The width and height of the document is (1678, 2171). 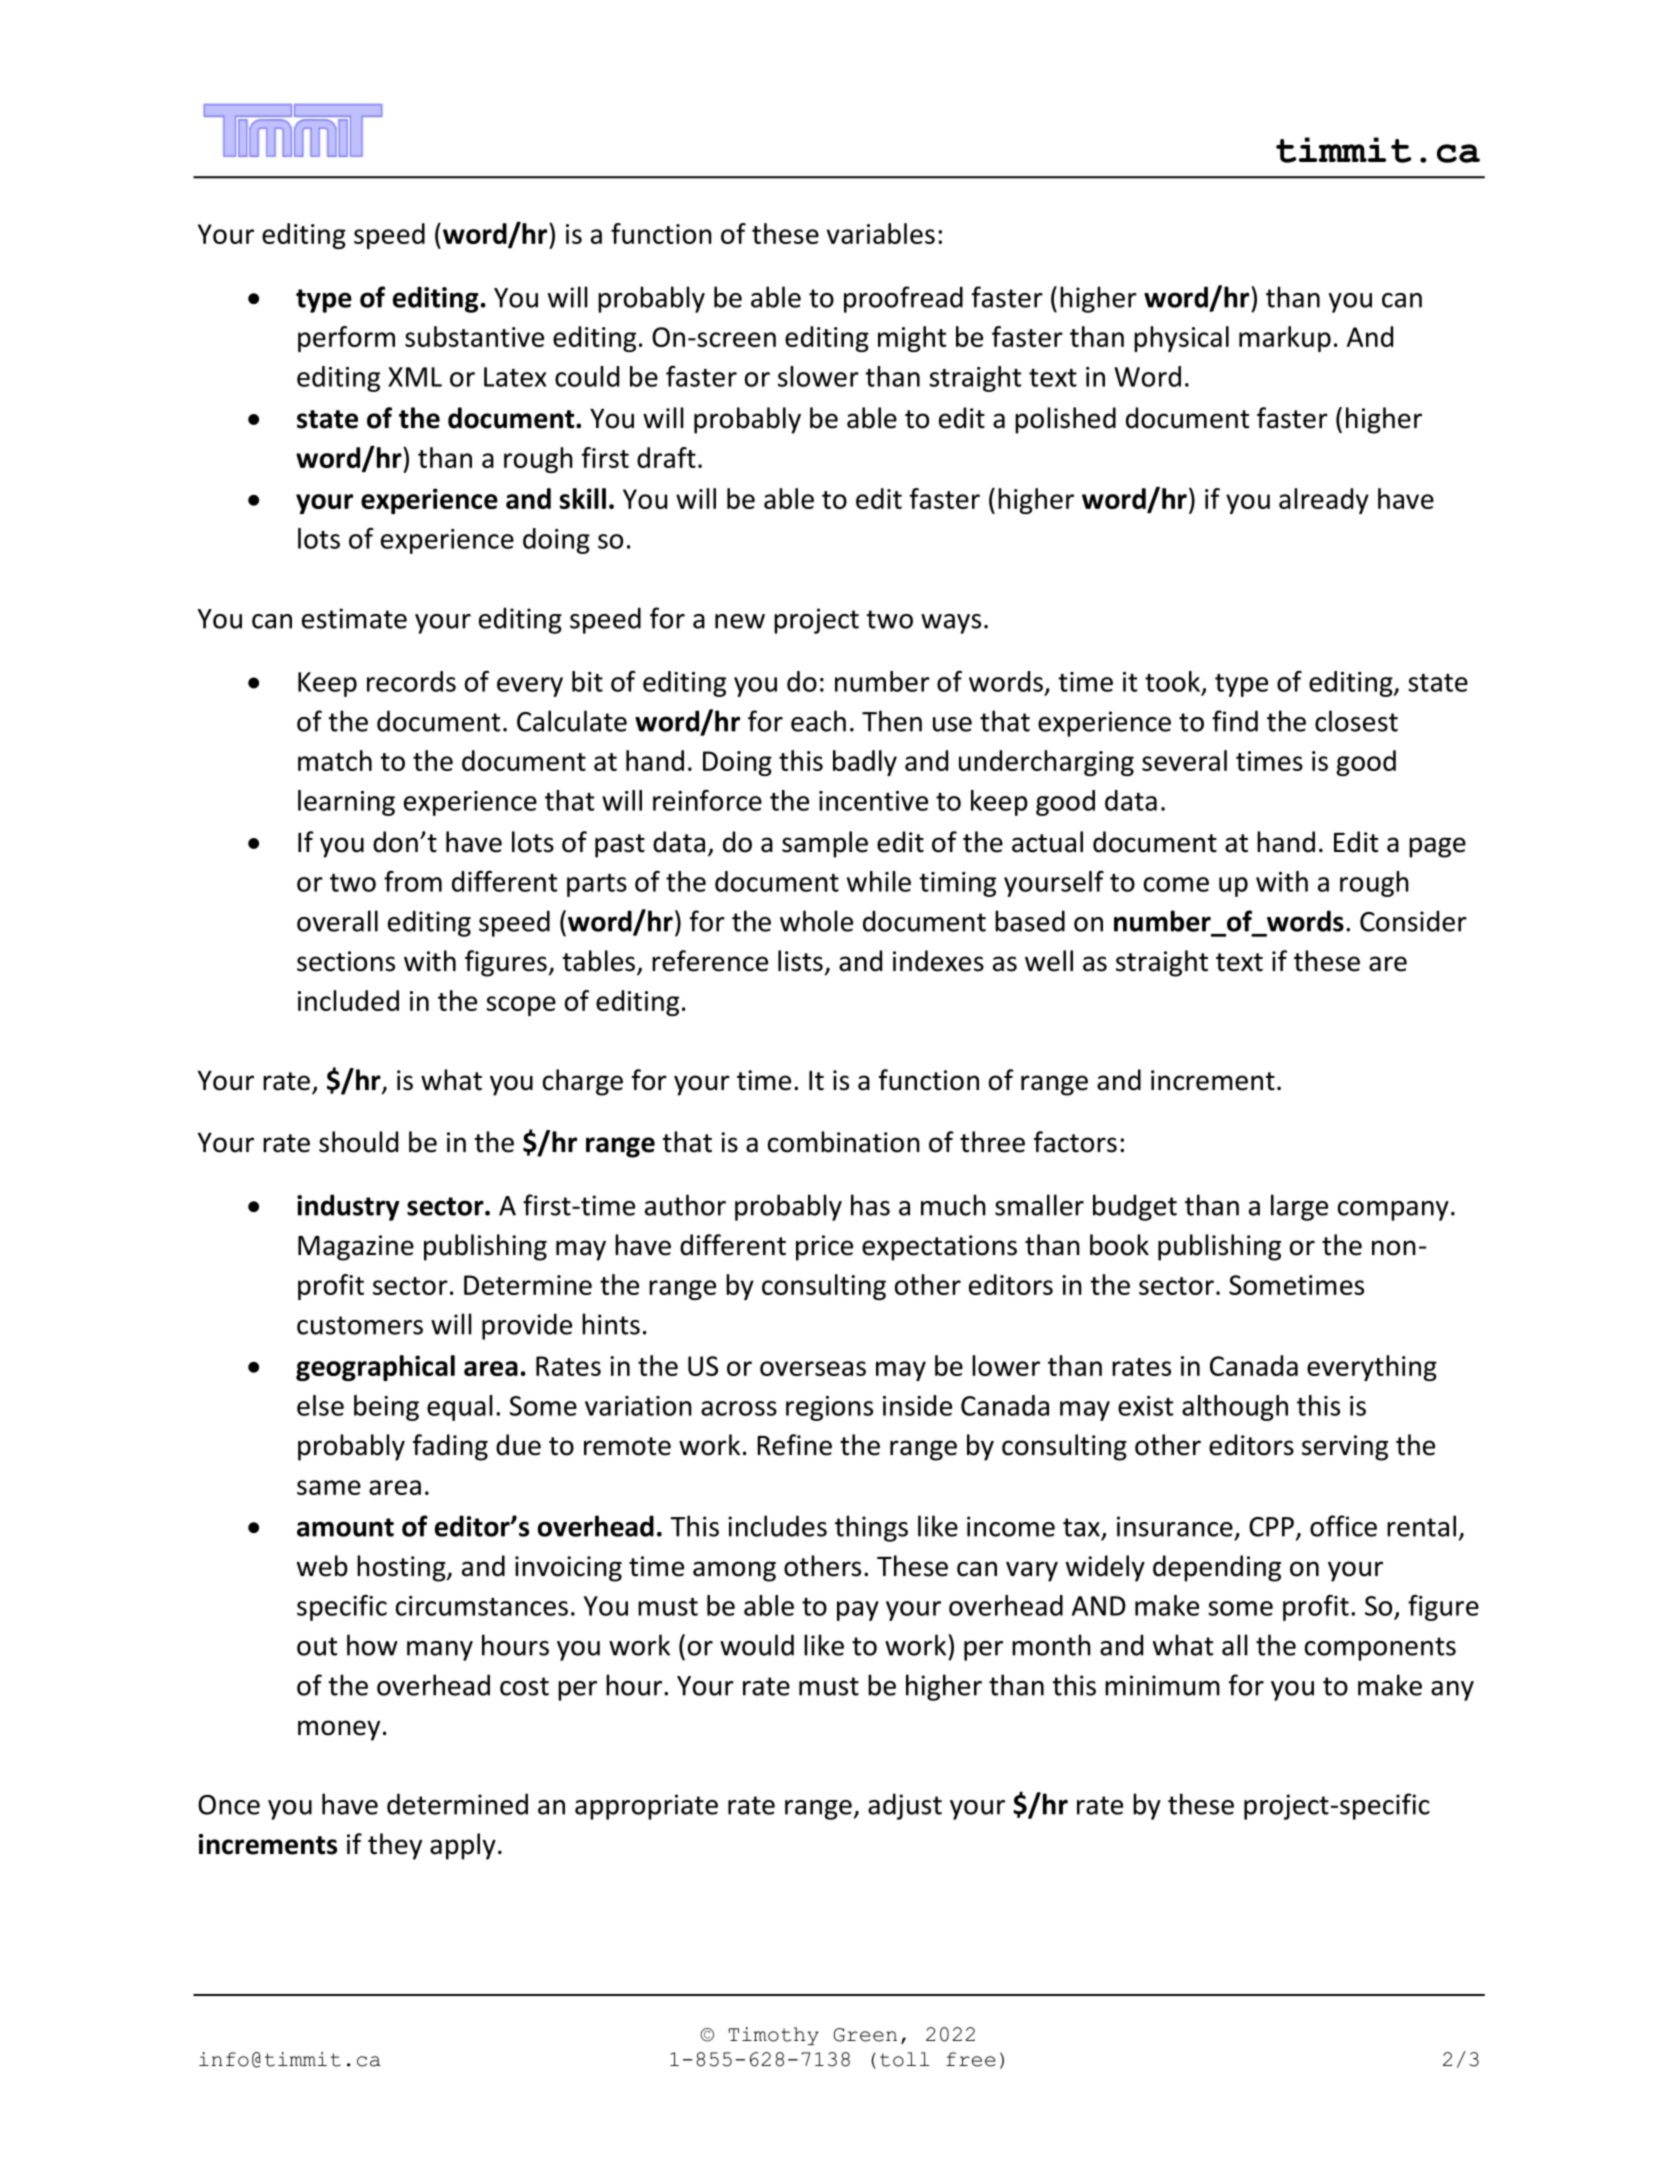 I want to click on markup, so click(x=1285, y=339).
